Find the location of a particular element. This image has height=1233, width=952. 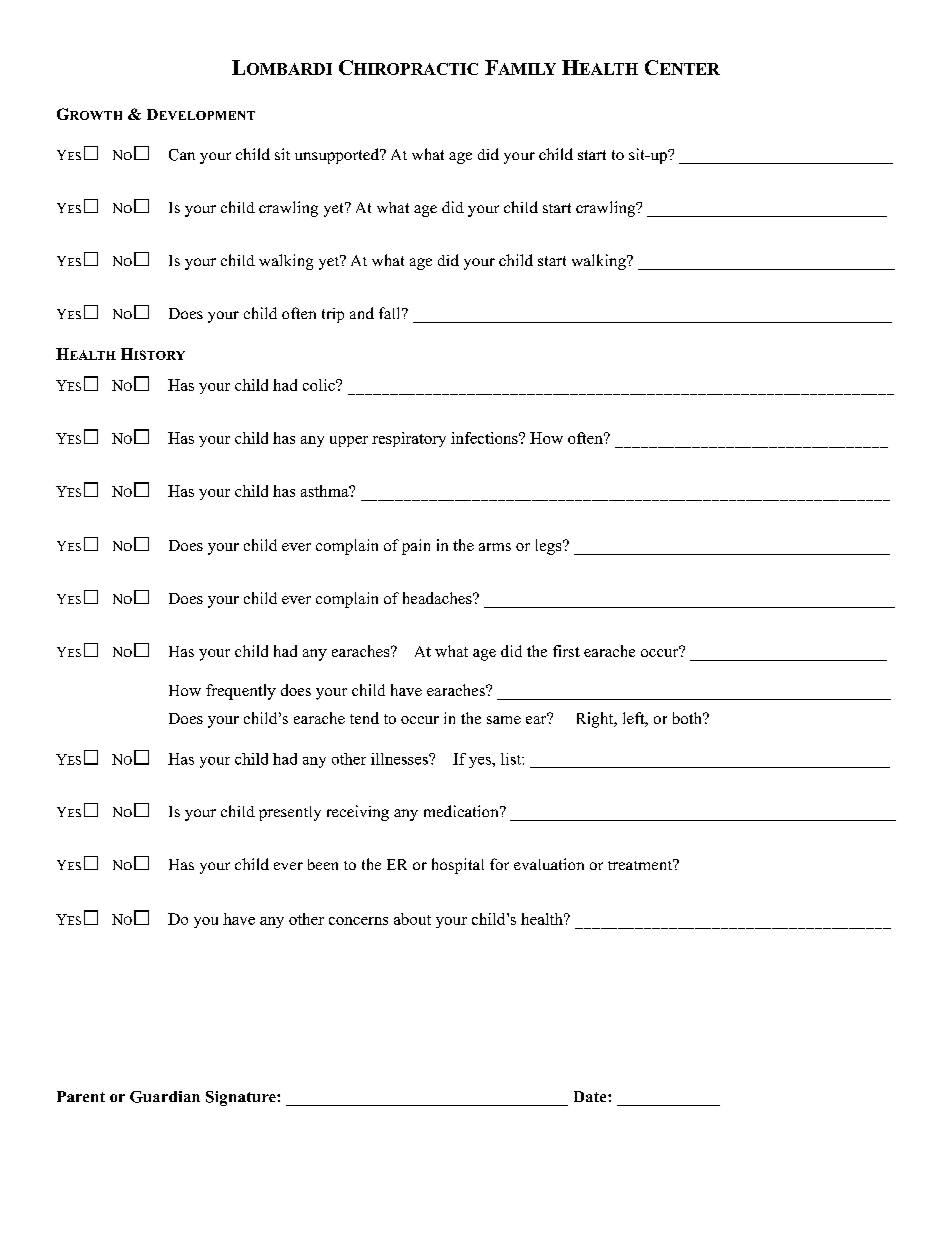

unsupported is located at coordinates (338, 156).
